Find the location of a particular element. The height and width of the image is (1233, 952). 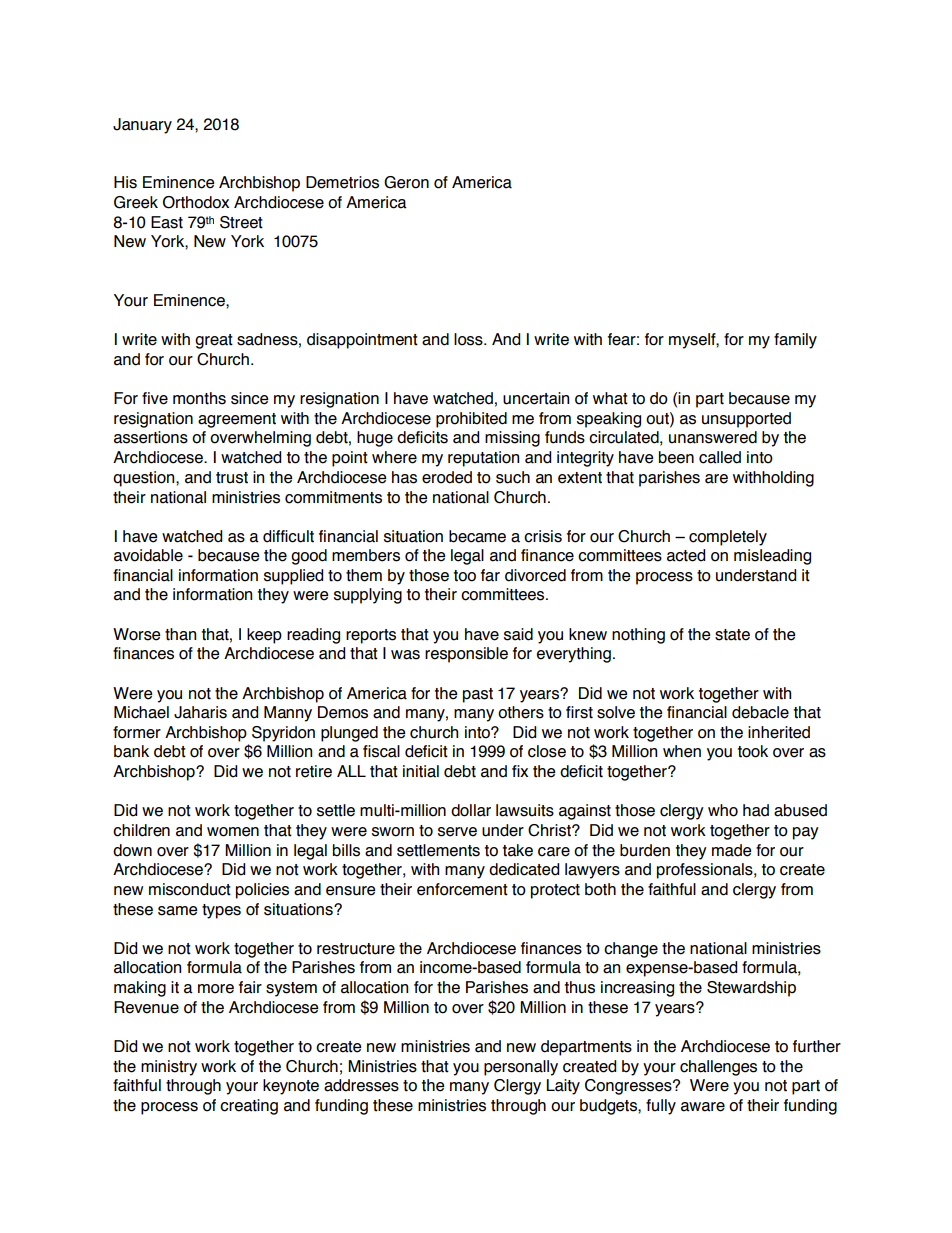

Demetrios is located at coordinates (342, 182).
